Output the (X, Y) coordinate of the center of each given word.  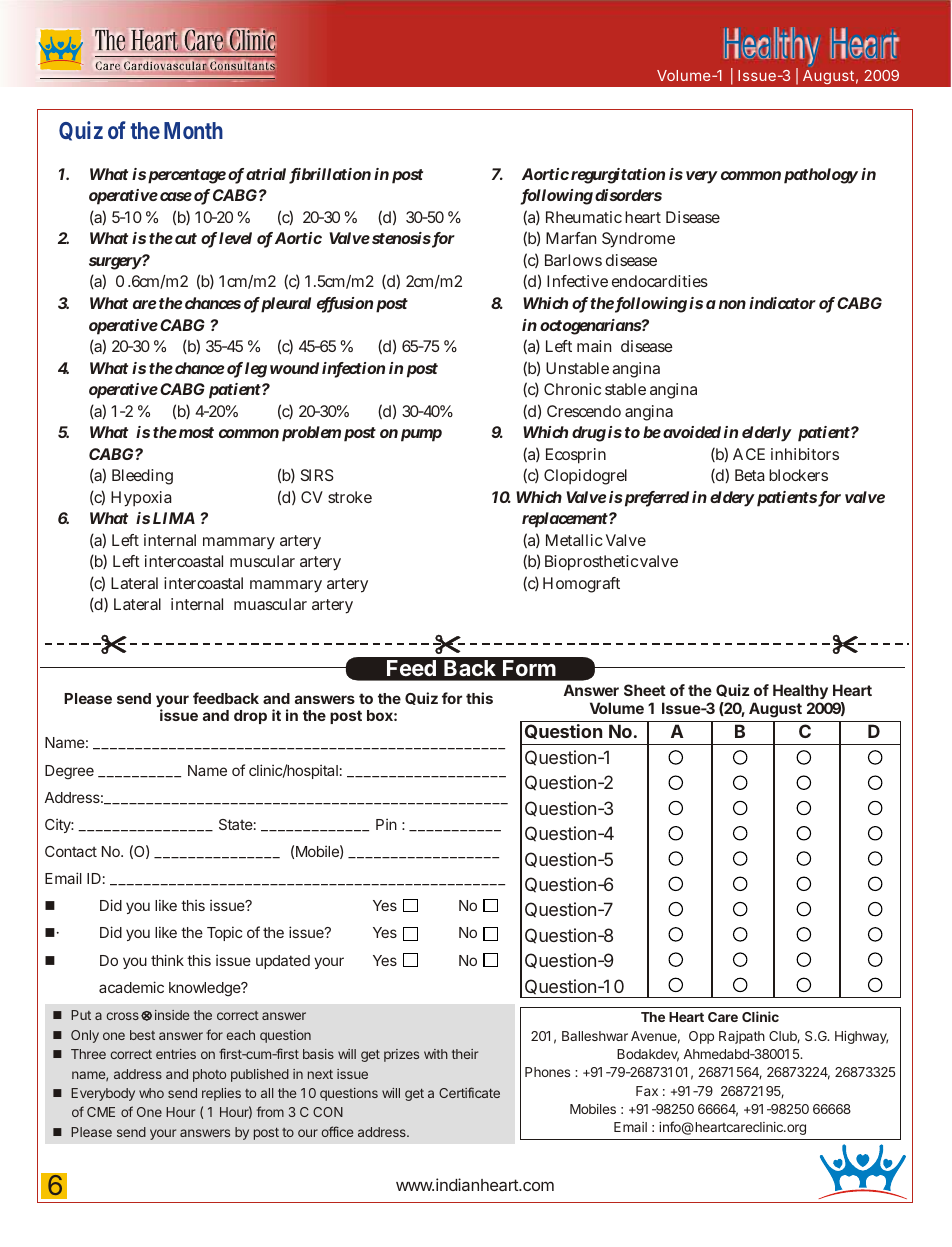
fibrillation (330, 175)
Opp (701, 1037)
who (151, 1093)
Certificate (469, 1092)
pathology (821, 176)
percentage (187, 176)
